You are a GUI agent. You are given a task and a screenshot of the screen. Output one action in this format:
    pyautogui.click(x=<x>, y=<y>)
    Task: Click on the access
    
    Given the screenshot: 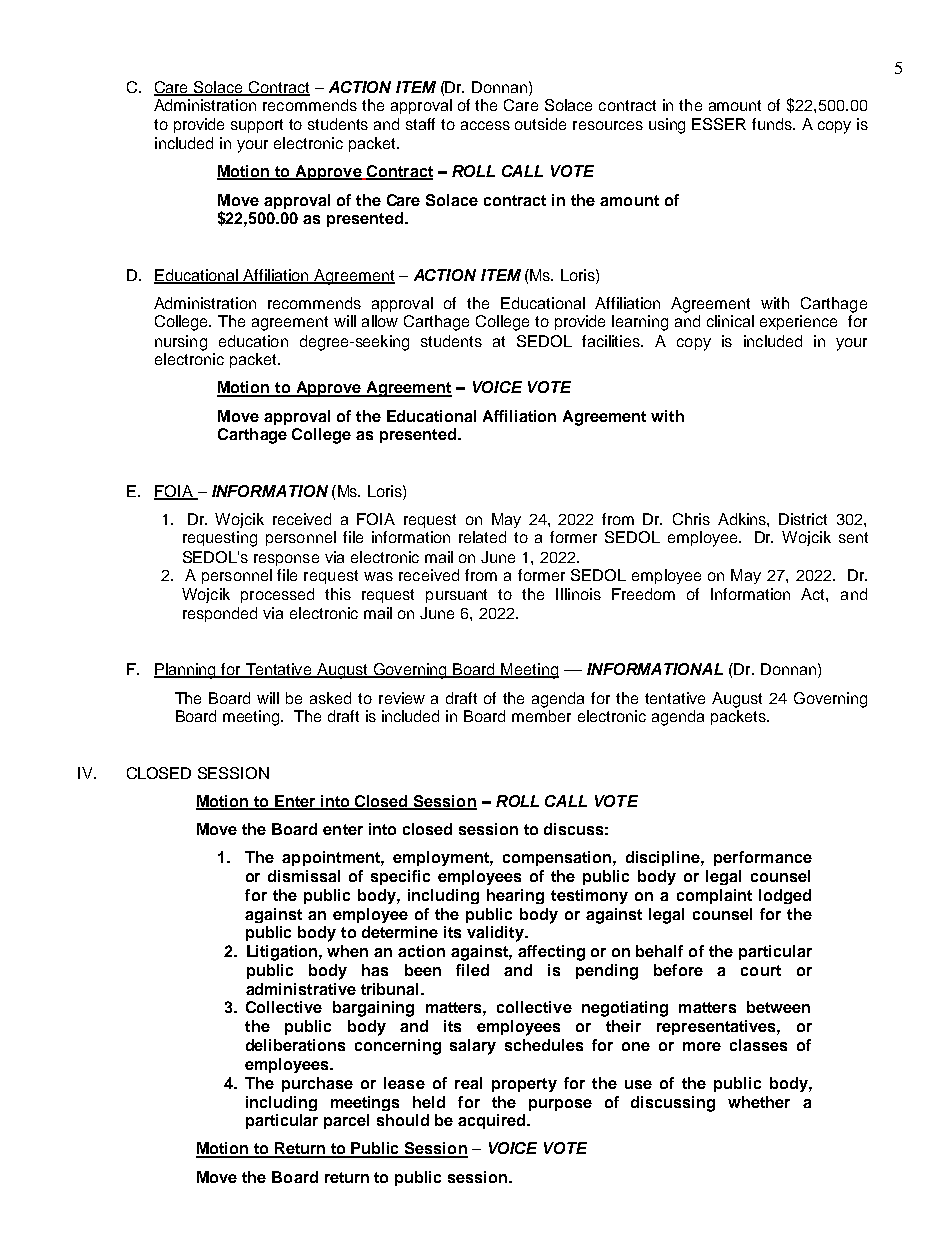 What is the action you would take?
    pyautogui.click(x=485, y=125)
